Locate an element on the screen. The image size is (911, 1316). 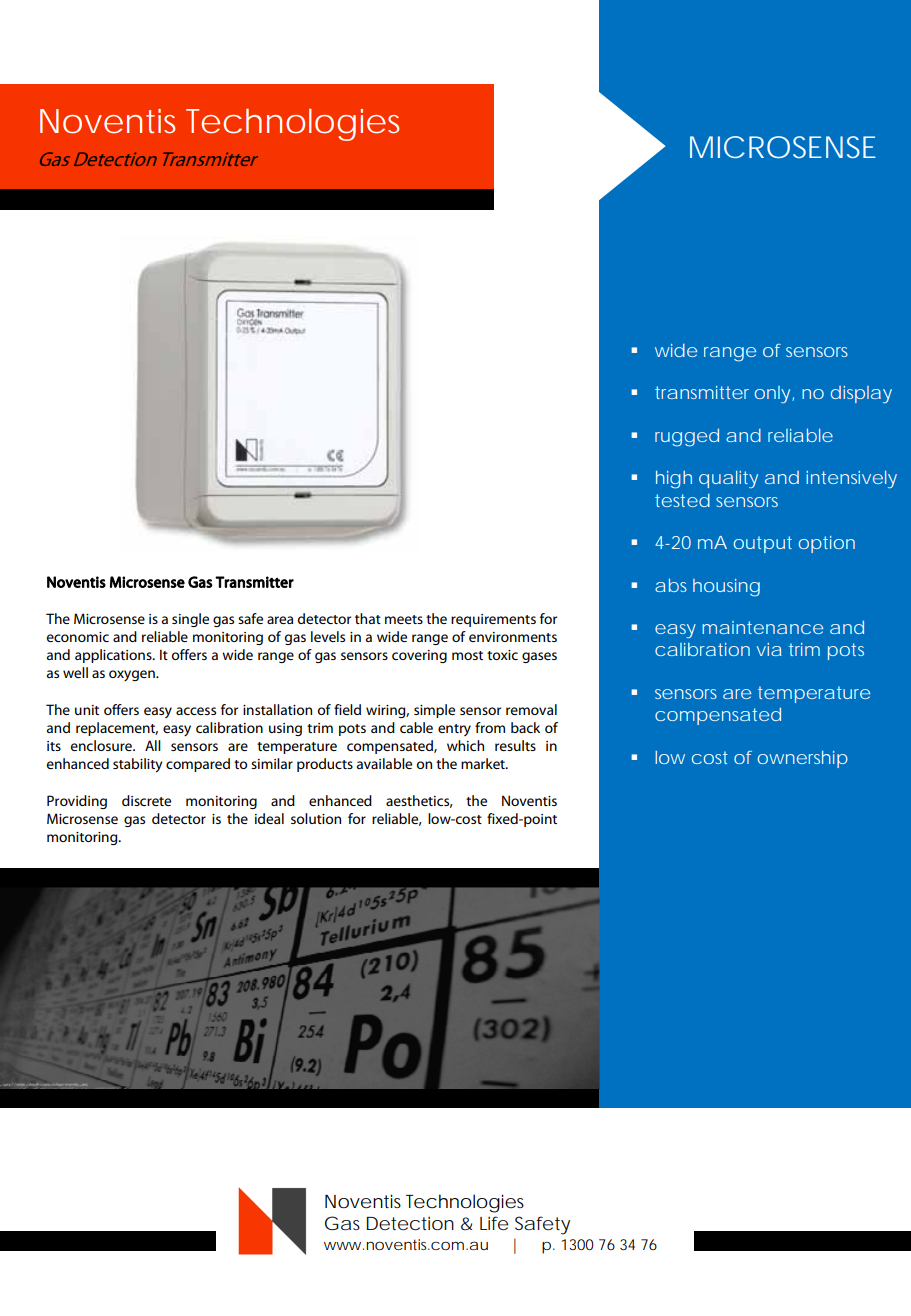
results is located at coordinates (515, 745).
